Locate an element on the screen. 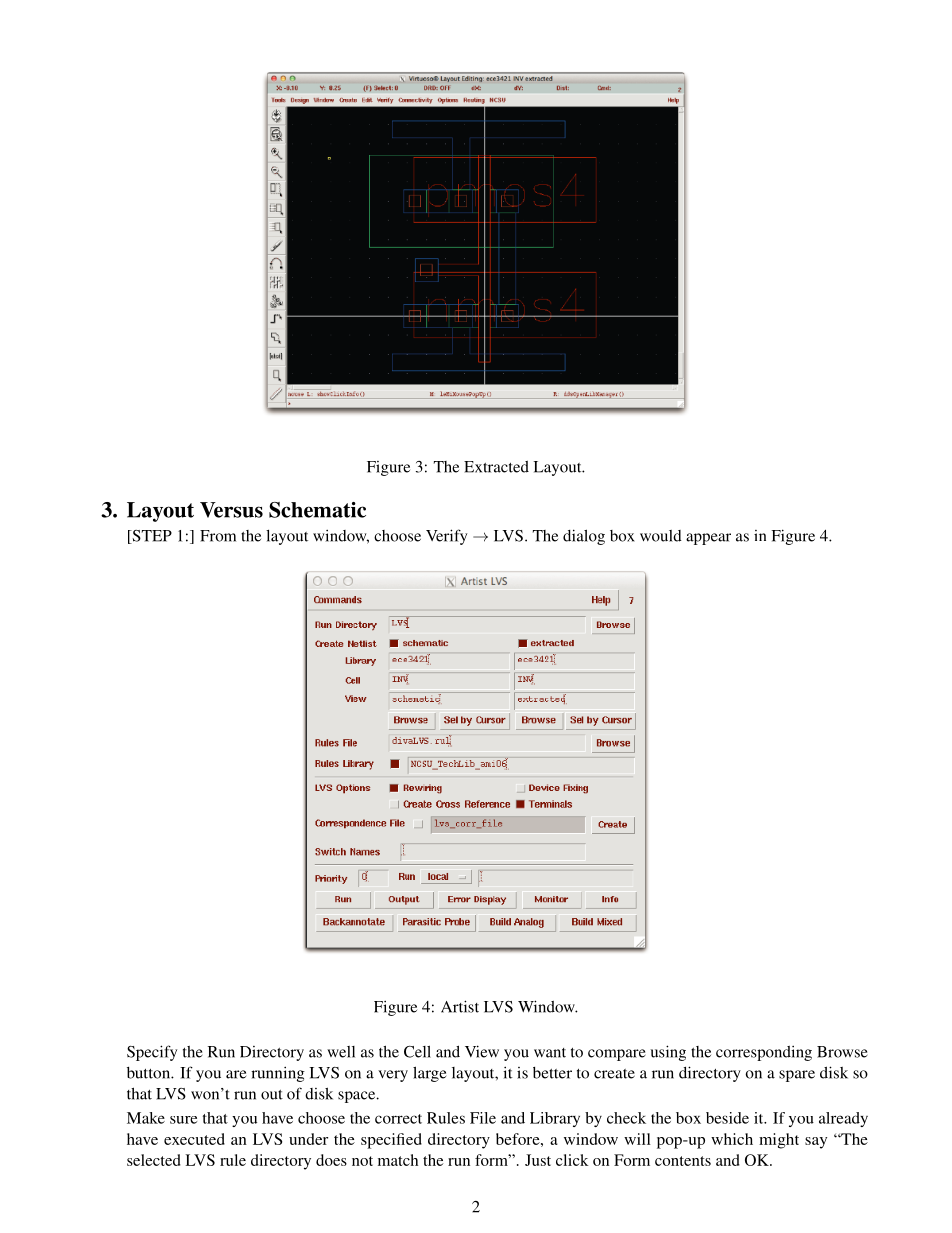 This screenshot has width=952, height=1233. View is located at coordinates (482, 1051).
